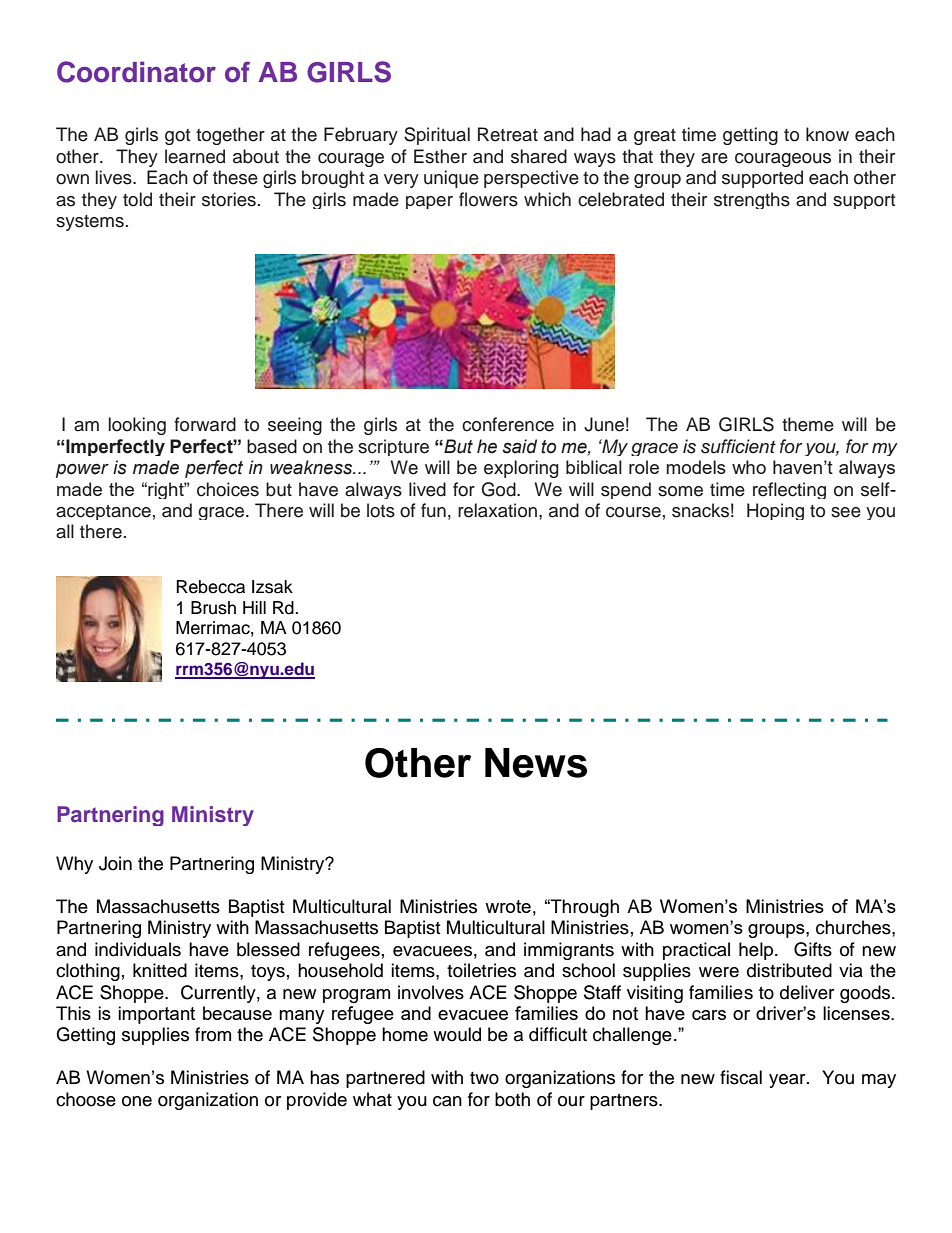 The image size is (952, 1233). Describe the element at coordinates (177, 137) in the document. I see `got` at that location.
